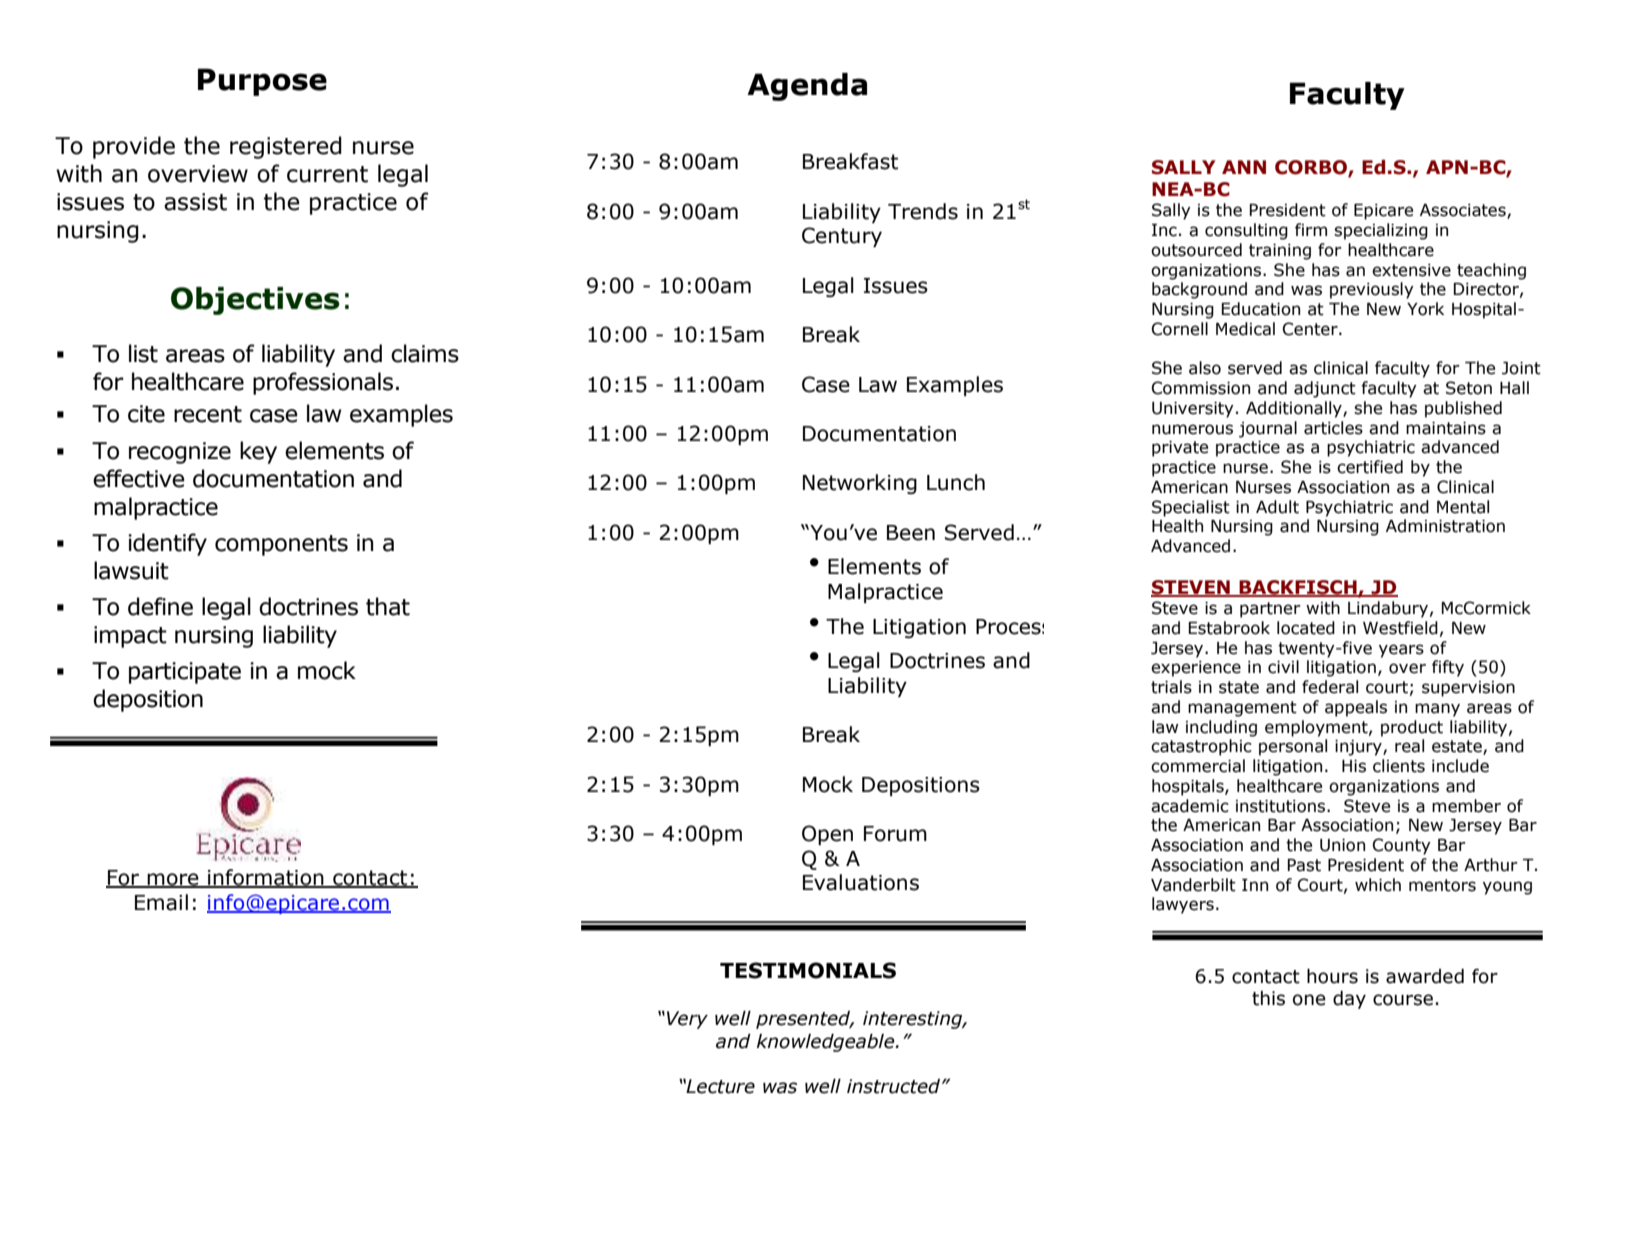 Image resolution: width=1629 pixels, height=1259 pixels. I want to click on Union, so click(1342, 845).
